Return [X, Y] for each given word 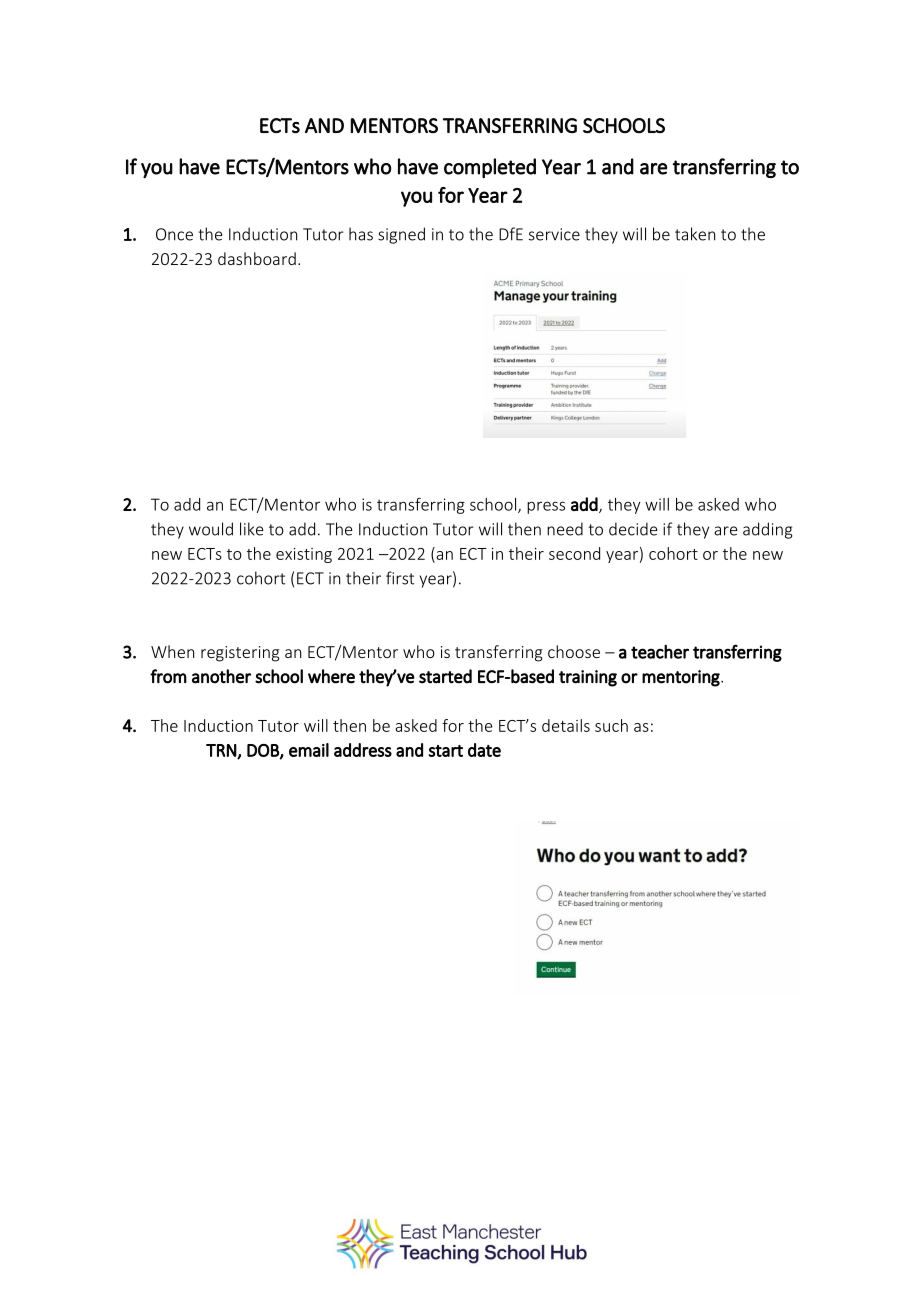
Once [174, 234]
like [251, 529]
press [546, 507]
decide [633, 529]
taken [695, 234]
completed [490, 168]
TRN [222, 751]
